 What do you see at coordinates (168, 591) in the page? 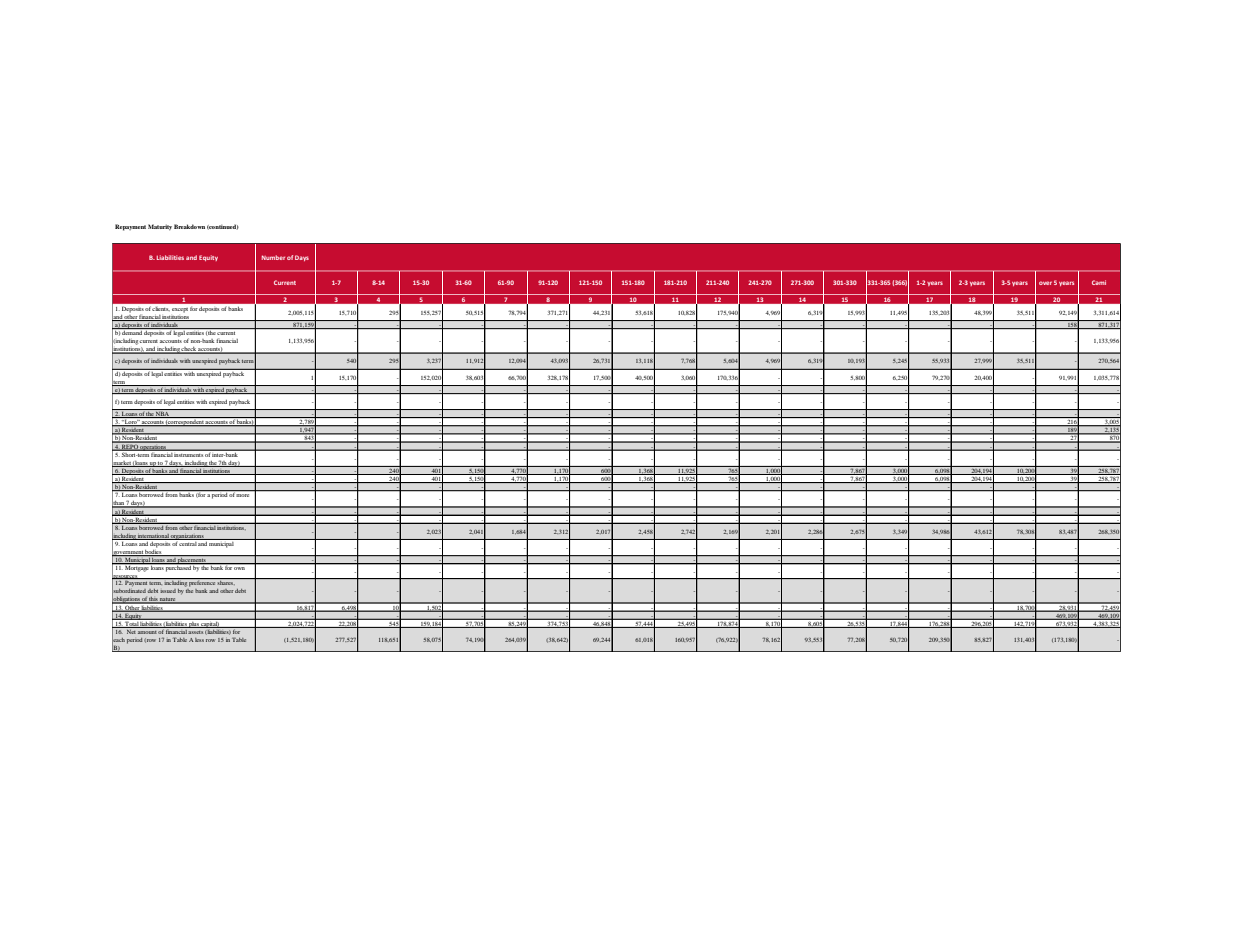
I see `issued` at bounding box center [168, 591].
